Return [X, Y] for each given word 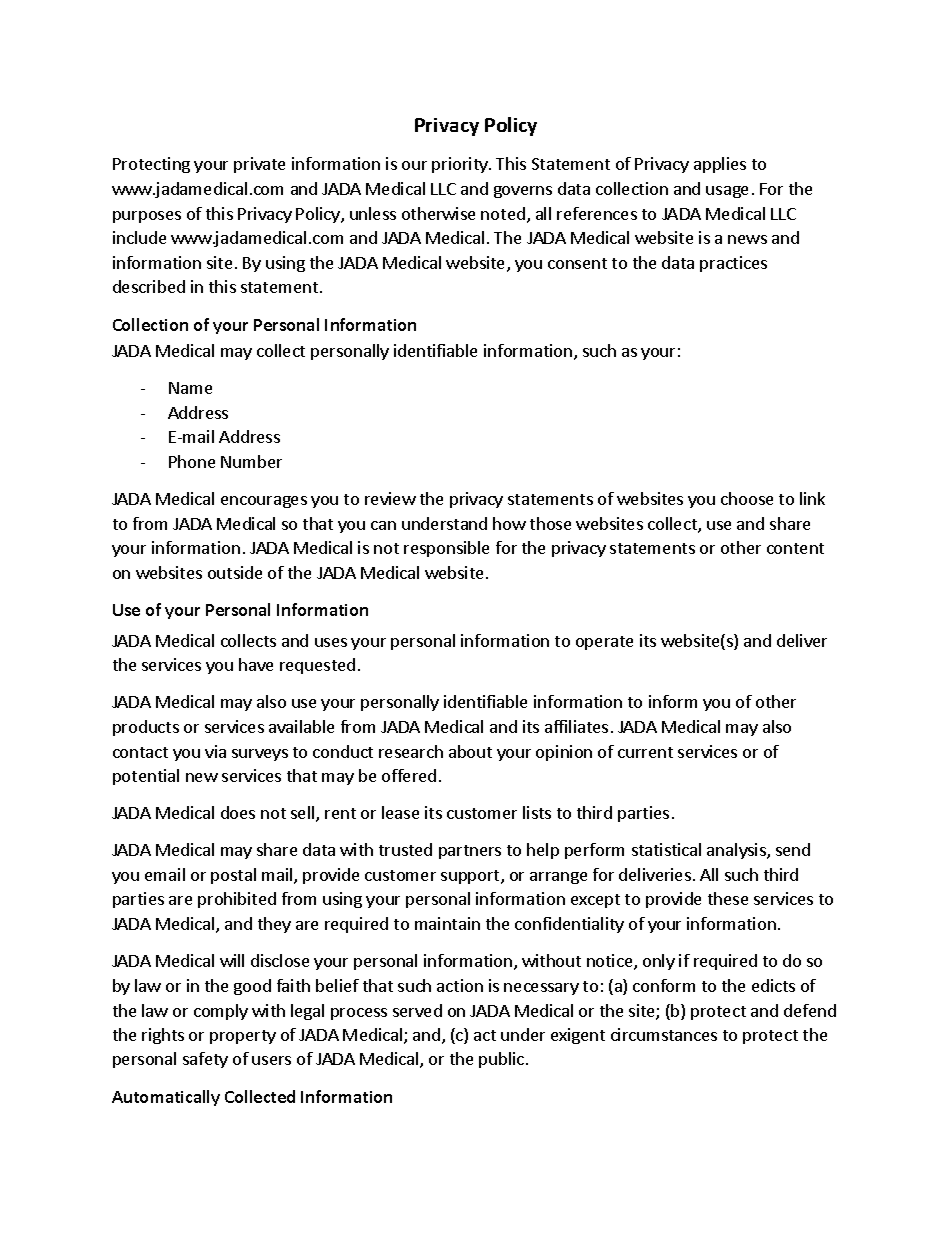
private [259, 165]
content [795, 548]
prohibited [237, 900]
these [728, 898]
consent [577, 263]
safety [205, 1060]
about [470, 751]
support [471, 877]
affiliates [576, 726]
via [215, 751]
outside [235, 572]
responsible [446, 549]
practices [733, 264]
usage [727, 192]
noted [503, 213]
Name [190, 388]
